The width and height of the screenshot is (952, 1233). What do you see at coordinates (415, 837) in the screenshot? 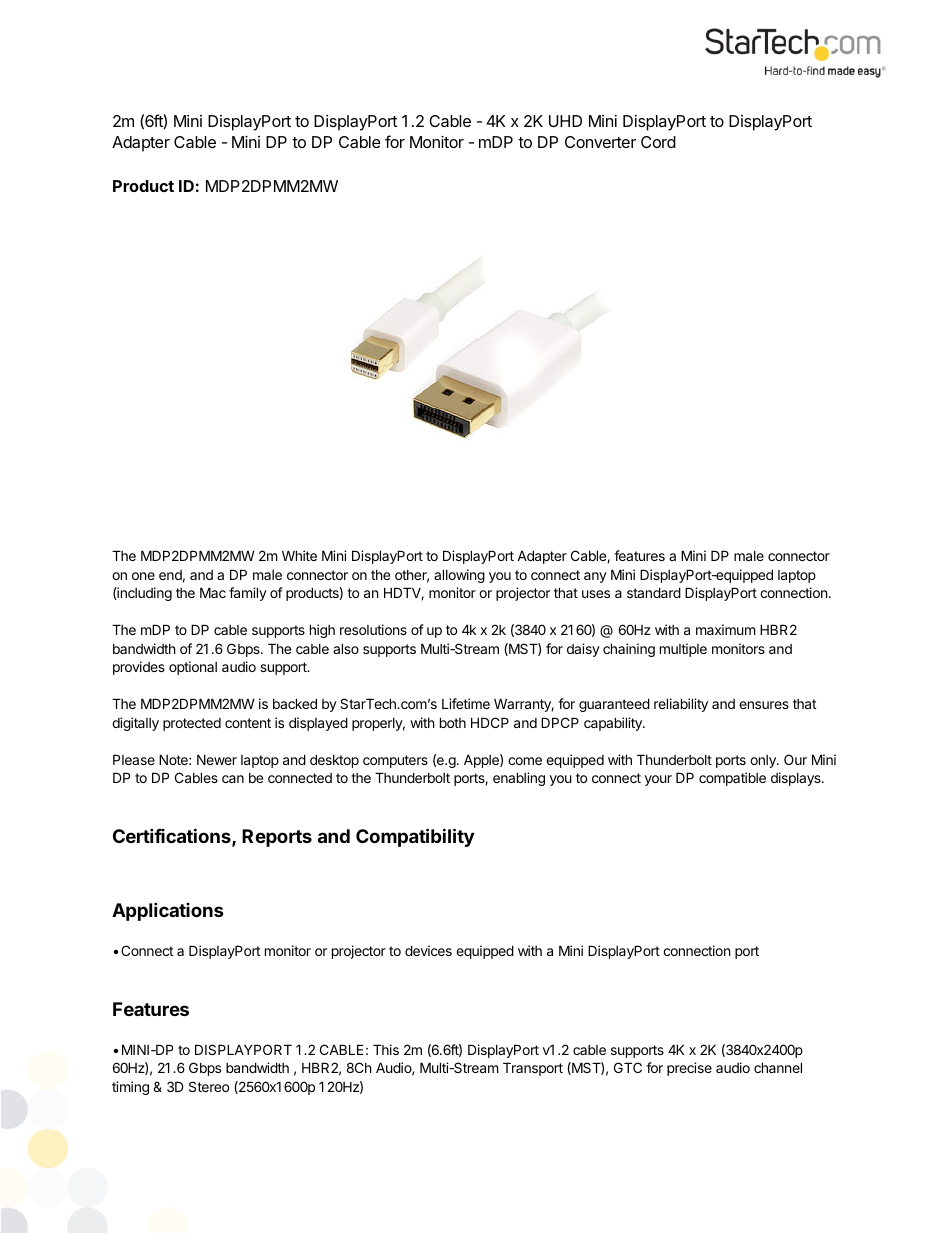
I see `Compatibility` at bounding box center [415, 837].
